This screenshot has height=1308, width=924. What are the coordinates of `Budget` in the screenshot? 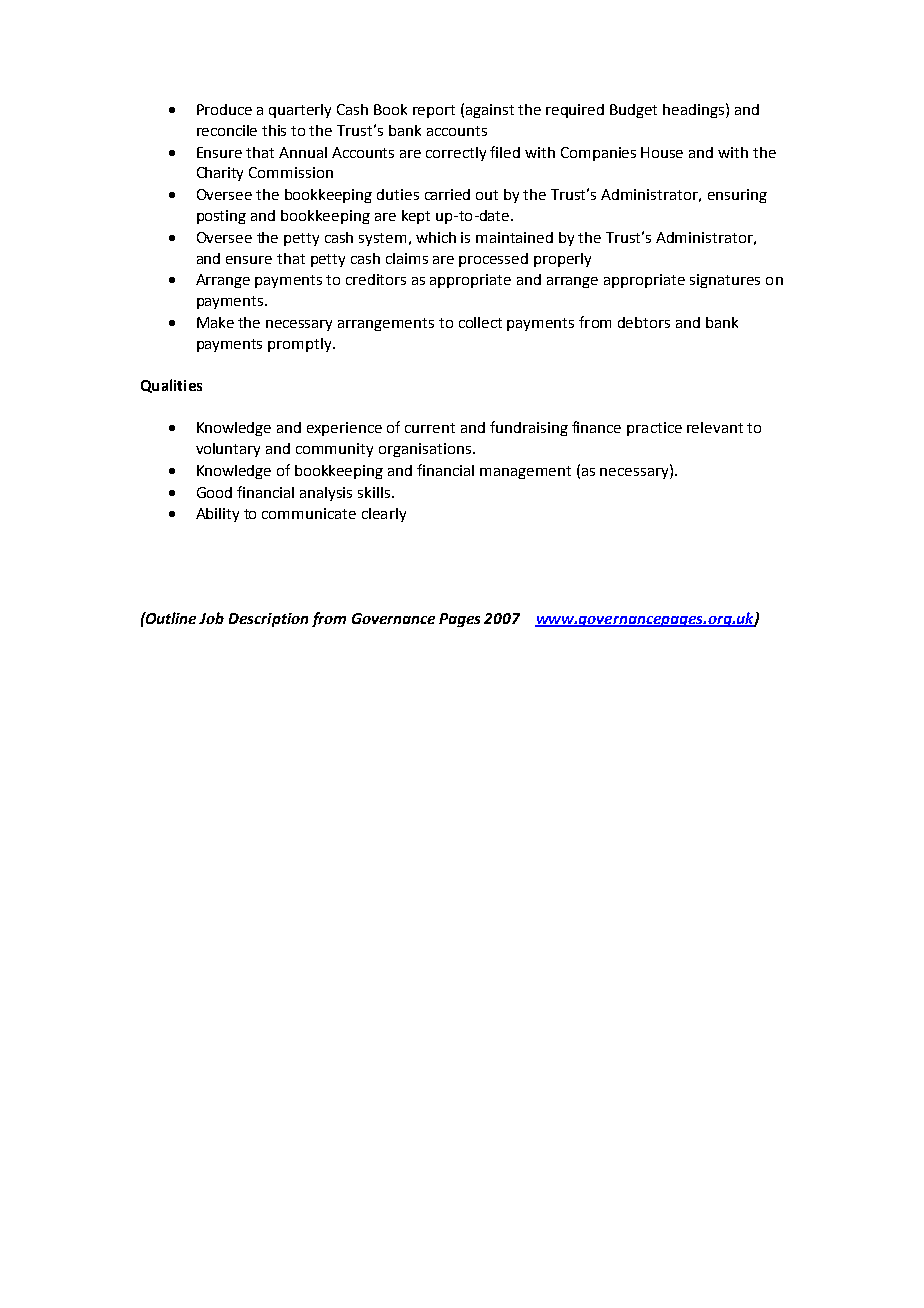 It's located at (633, 111).
